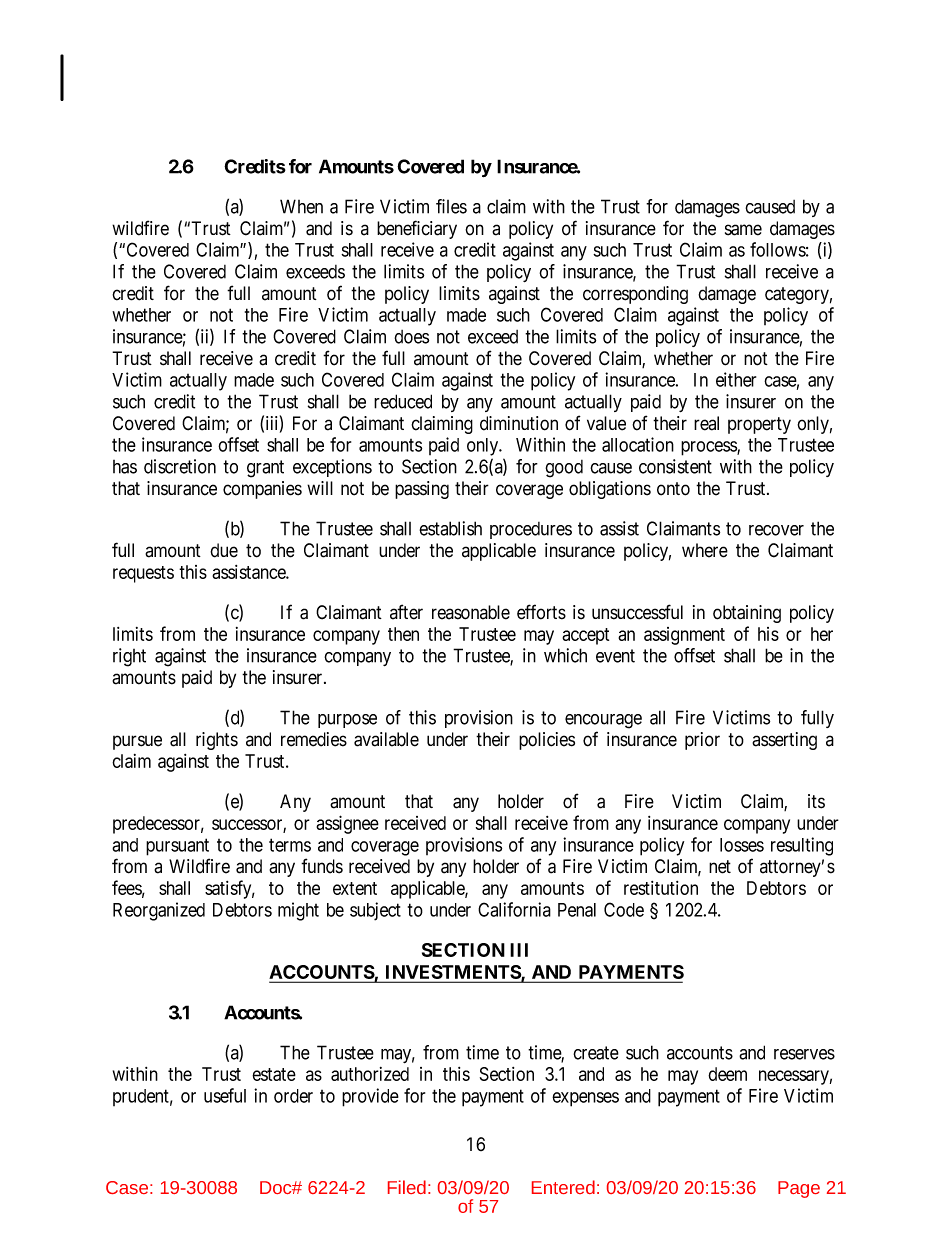  I want to click on Filed, so click(407, 1187).
